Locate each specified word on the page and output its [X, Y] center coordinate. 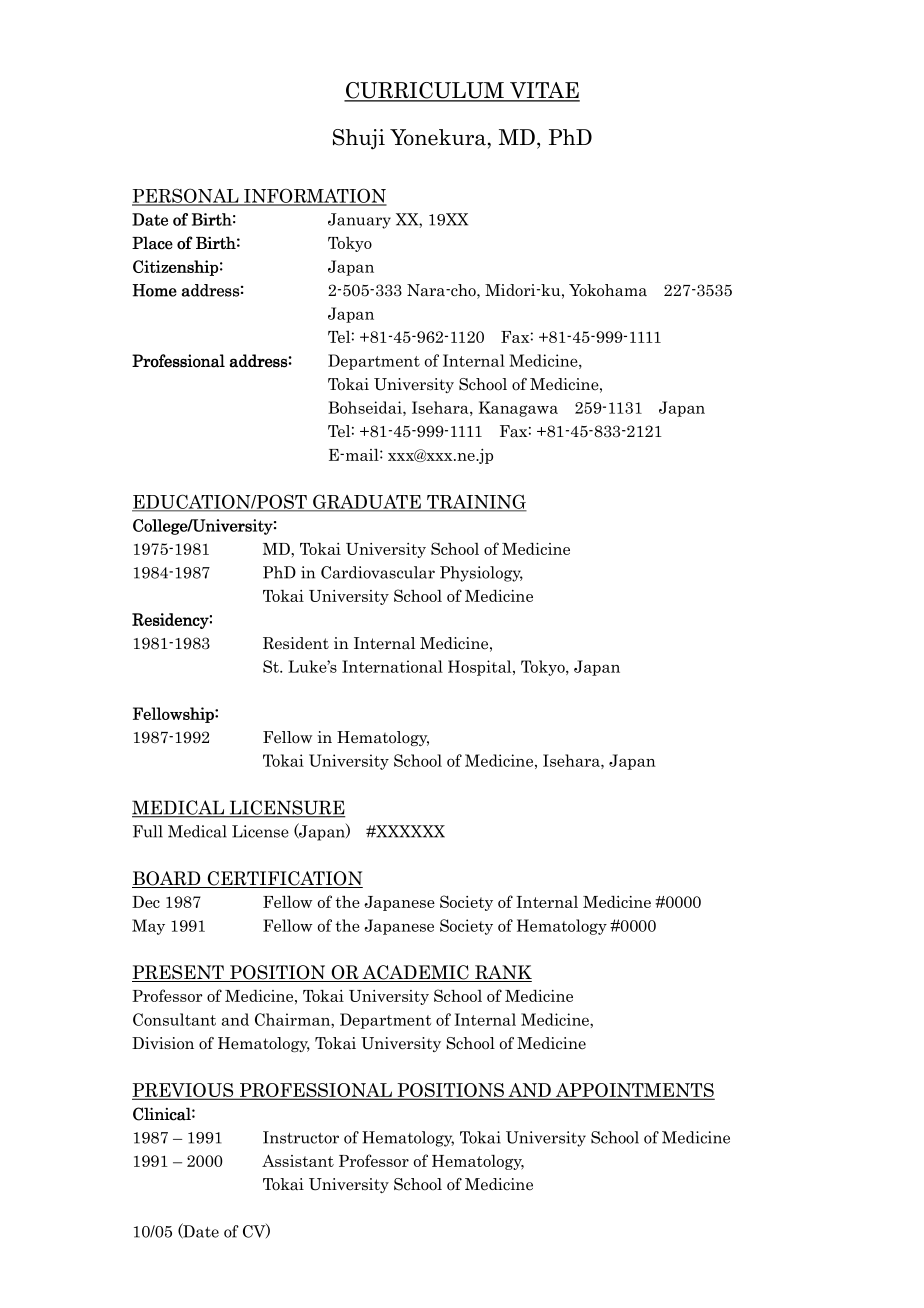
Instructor [301, 1137]
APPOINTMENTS [634, 1091]
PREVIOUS [184, 1091]
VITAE [544, 91]
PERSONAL [186, 196]
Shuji [359, 139]
